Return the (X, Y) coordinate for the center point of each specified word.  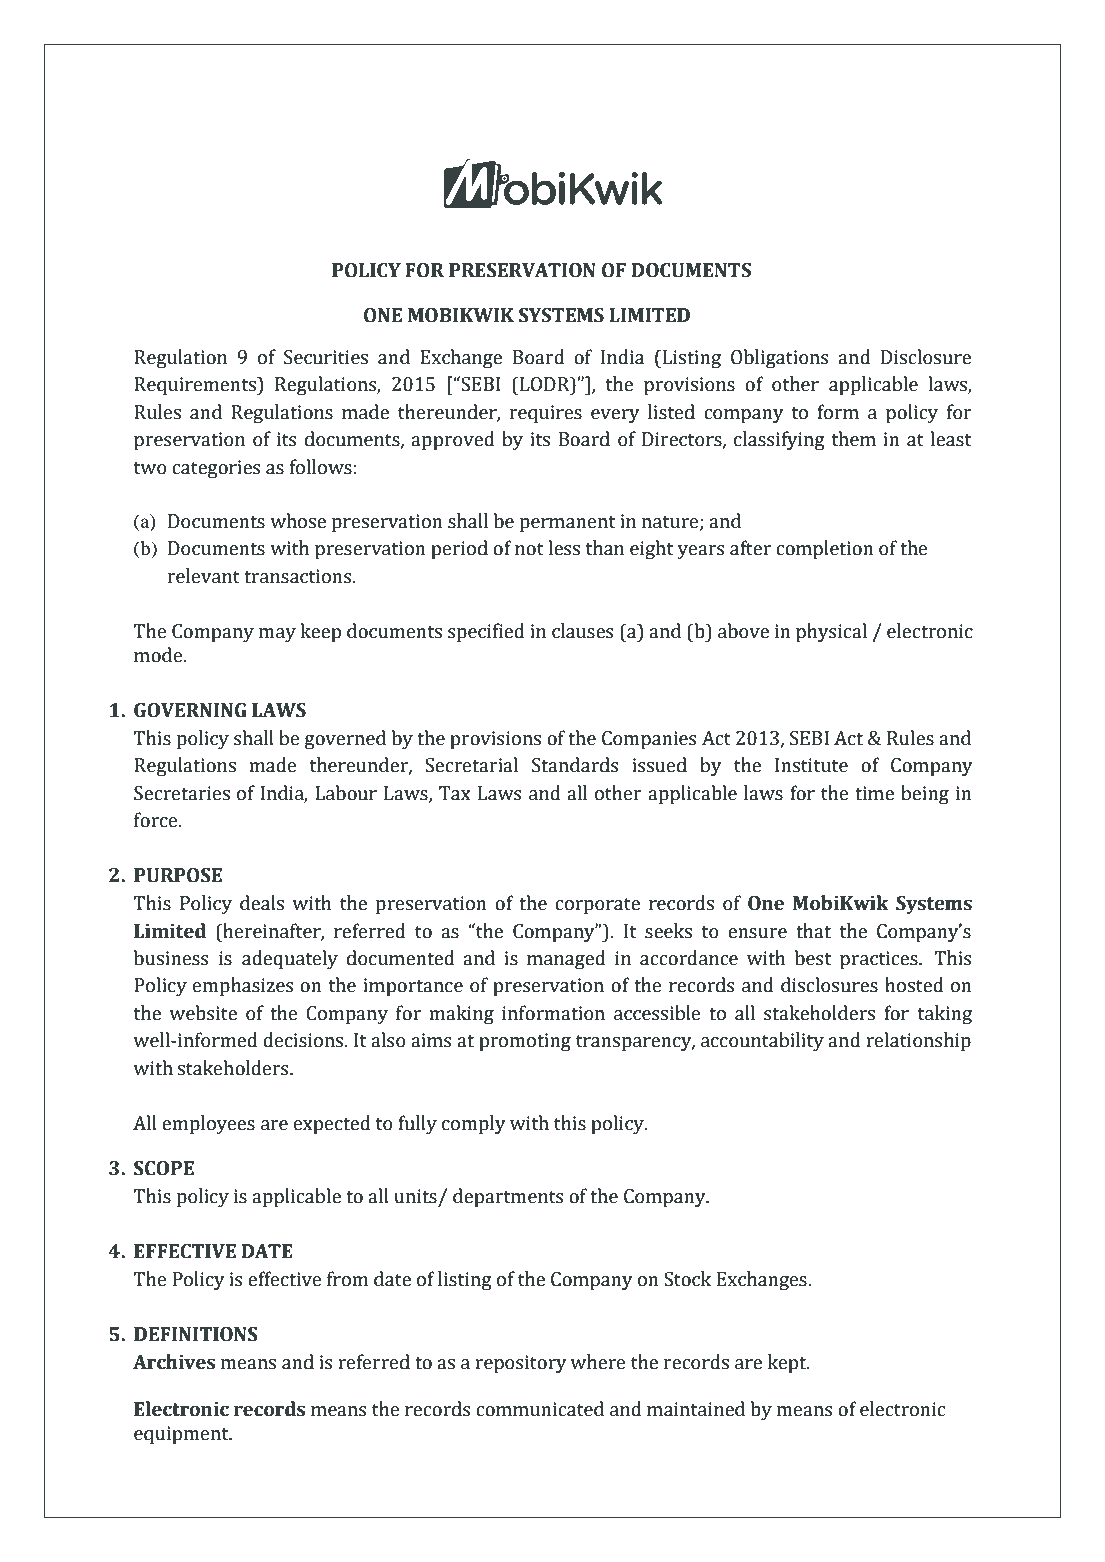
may (277, 635)
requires (546, 414)
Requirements (196, 385)
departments (508, 1197)
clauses (583, 631)
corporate (597, 906)
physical (831, 632)
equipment (182, 1435)
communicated (540, 1409)
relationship (918, 1041)
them (854, 439)
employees (208, 1124)
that (813, 931)
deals (262, 903)
